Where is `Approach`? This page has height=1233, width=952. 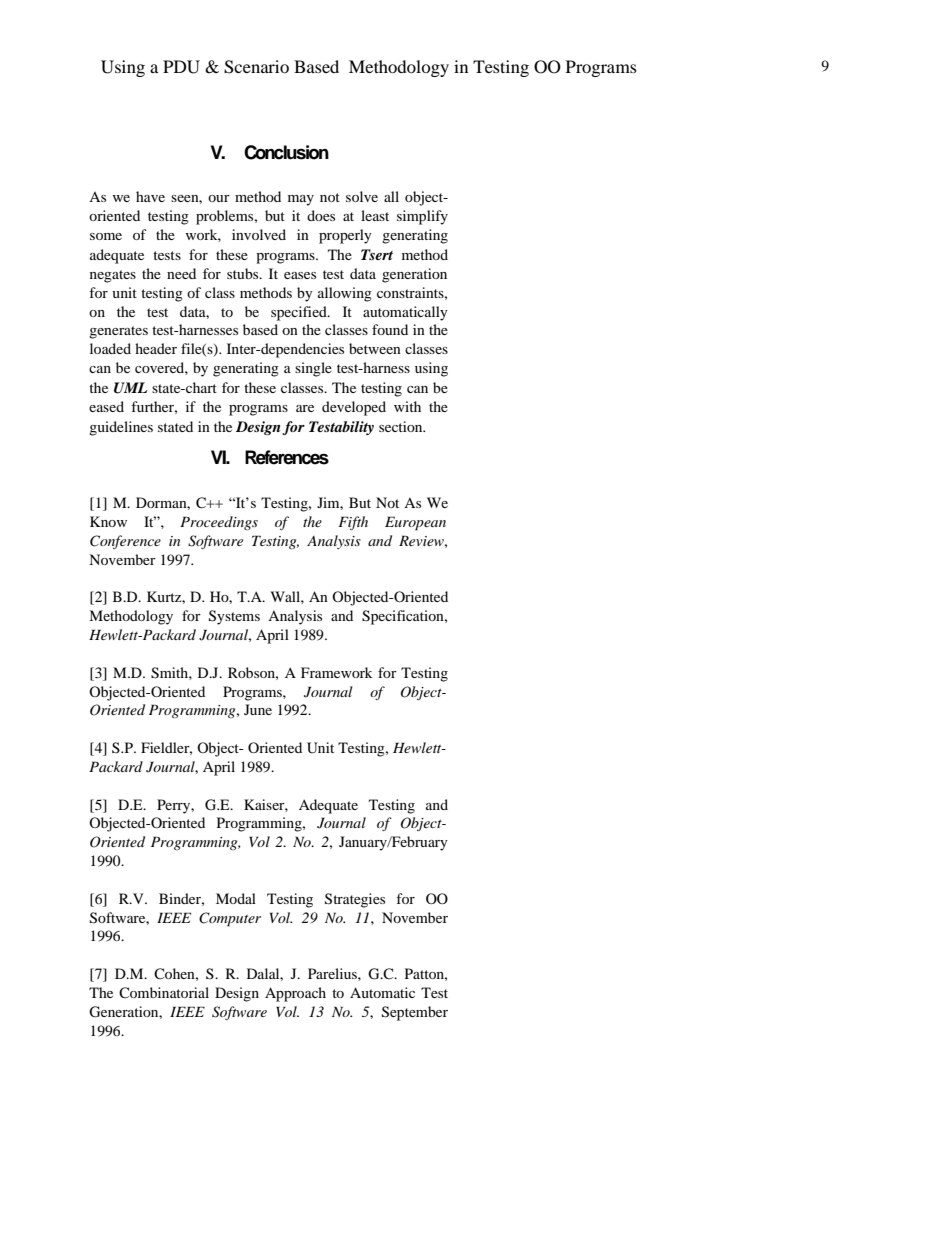 Approach is located at coordinates (295, 994).
